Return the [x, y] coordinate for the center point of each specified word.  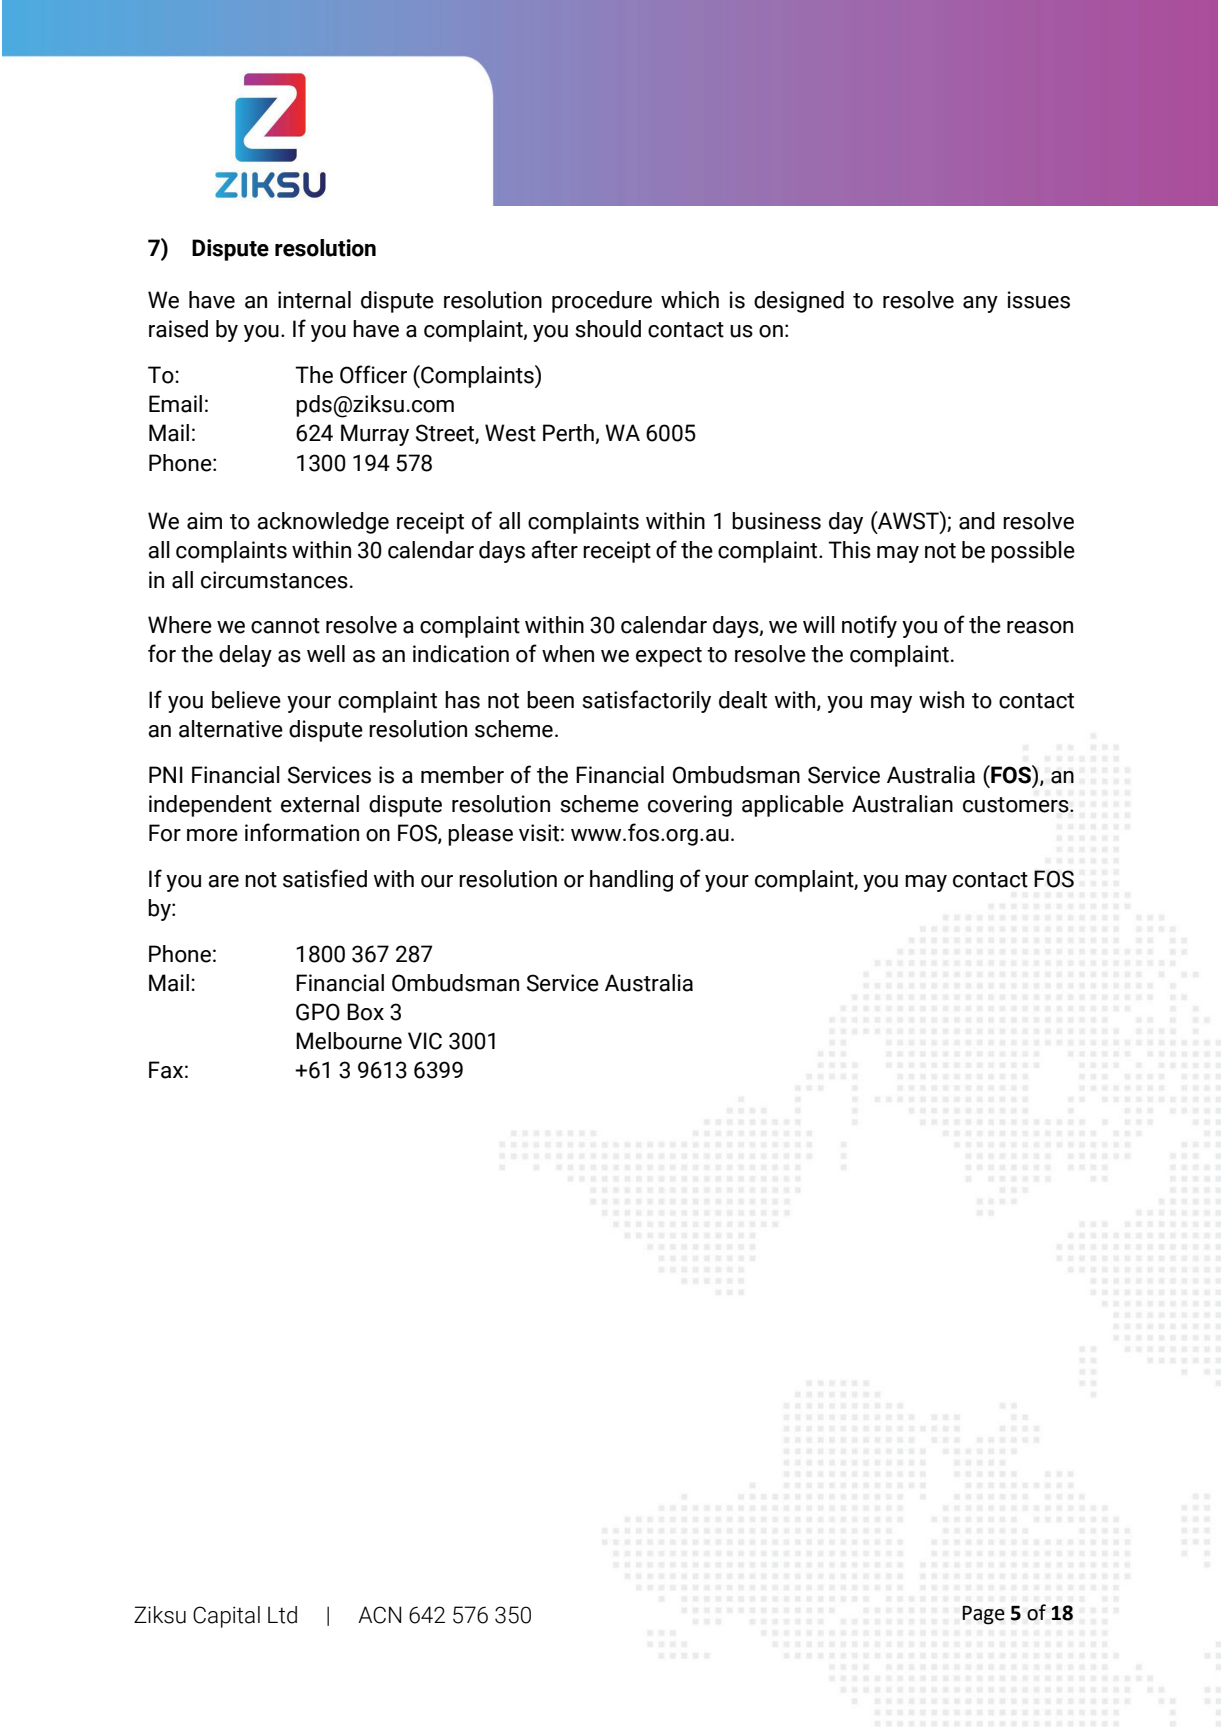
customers [1017, 805]
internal [314, 300]
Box [365, 1012]
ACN [379, 1615]
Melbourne [349, 1041]
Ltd [282, 1615]
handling [631, 881]
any [980, 304]
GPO [318, 1012]
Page [983, 1615]
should [608, 329]
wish [941, 700]
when [568, 654]
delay [245, 656]
